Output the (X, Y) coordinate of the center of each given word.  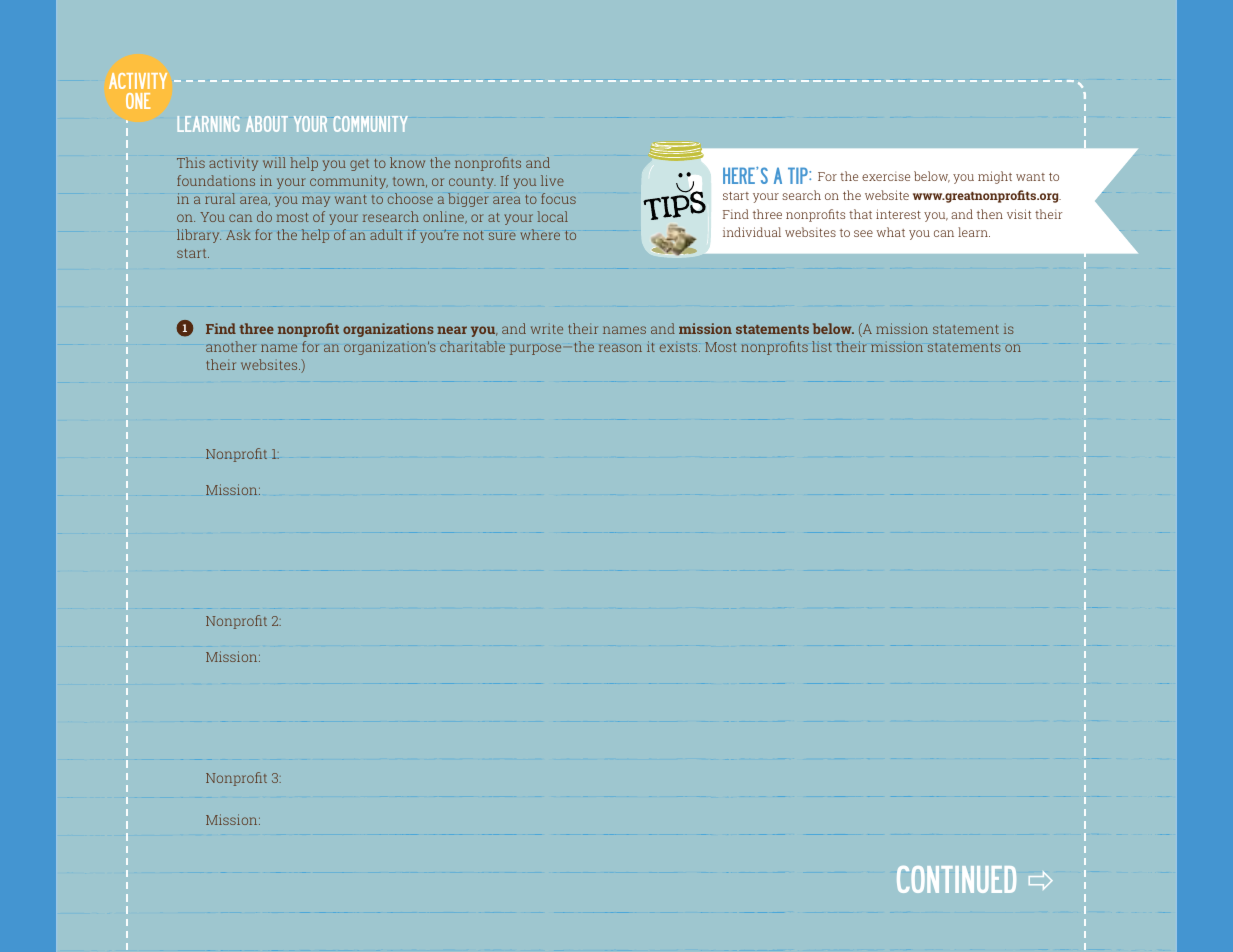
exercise (886, 176)
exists (680, 346)
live (552, 180)
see (863, 233)
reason (620, 348)
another (231, 346)
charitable (472, 346)
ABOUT (267, 124)
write (547, 328)
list (822, 346)
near (452, 330)
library (199, 236)
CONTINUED (956, 879)
